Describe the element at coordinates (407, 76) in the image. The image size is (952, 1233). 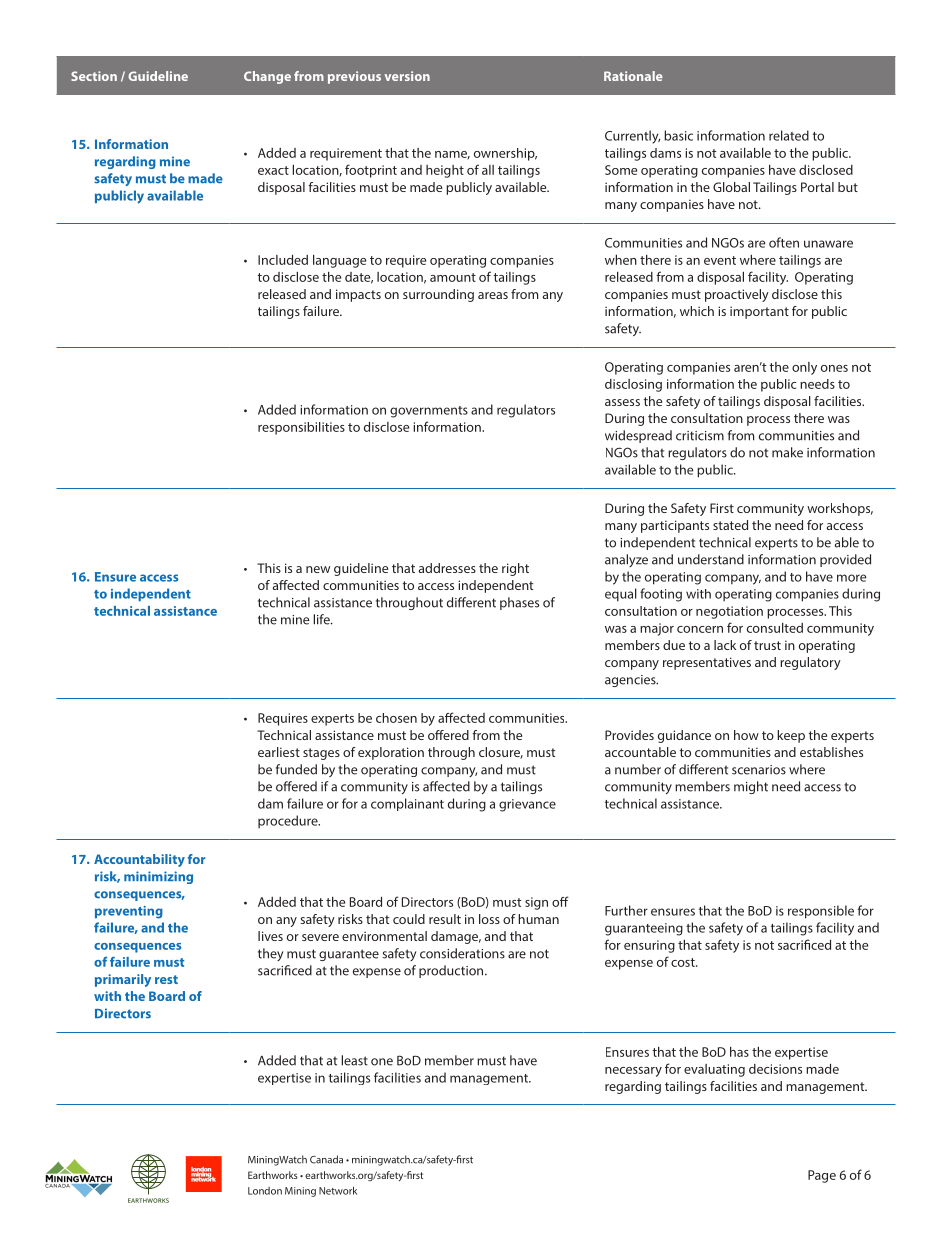
I see `version` at that location.
